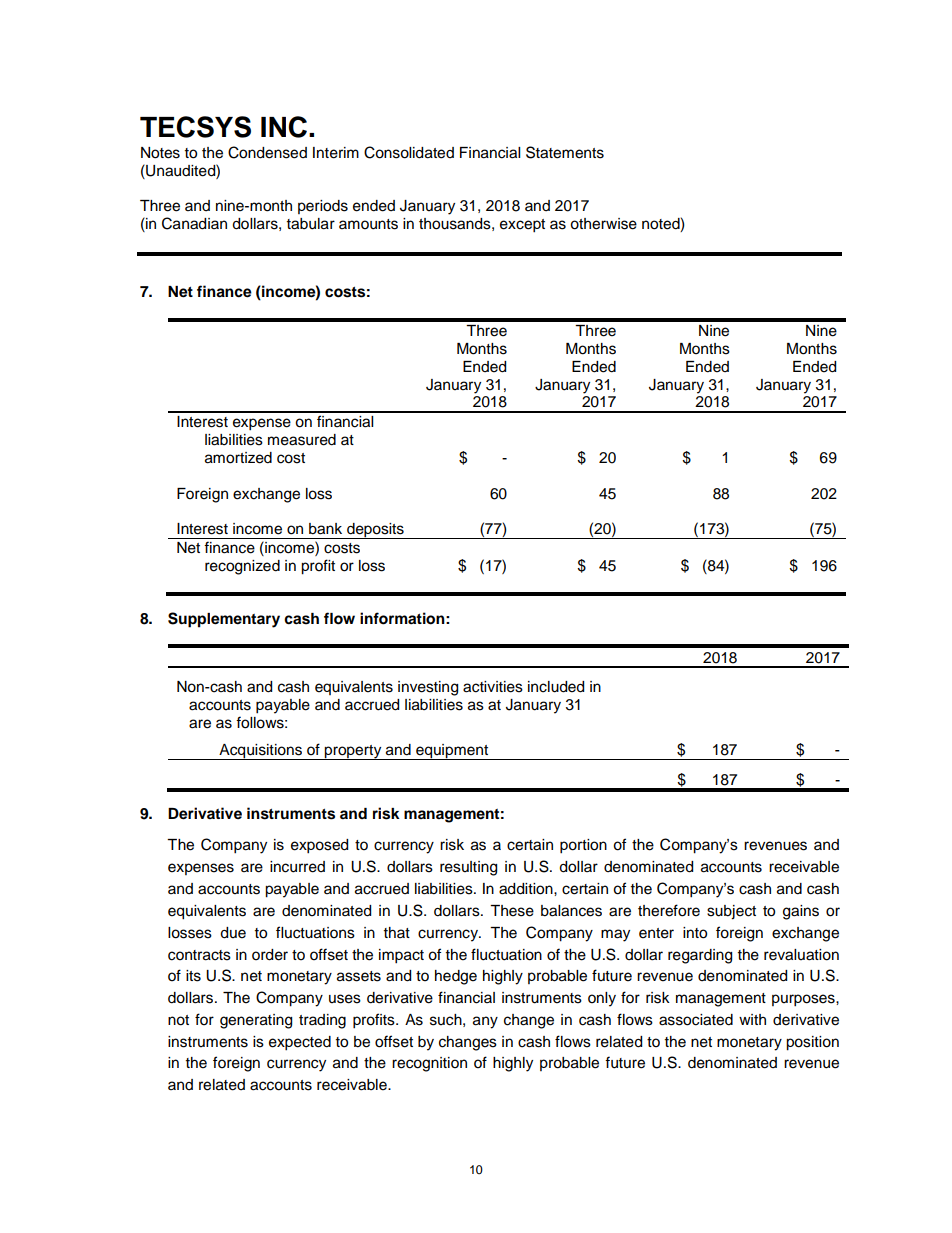 Image resolution: width=952 pixels, height=1233 pixels. Describe the element at coordinates (556, 687) in the document. I see `included` at that location.
